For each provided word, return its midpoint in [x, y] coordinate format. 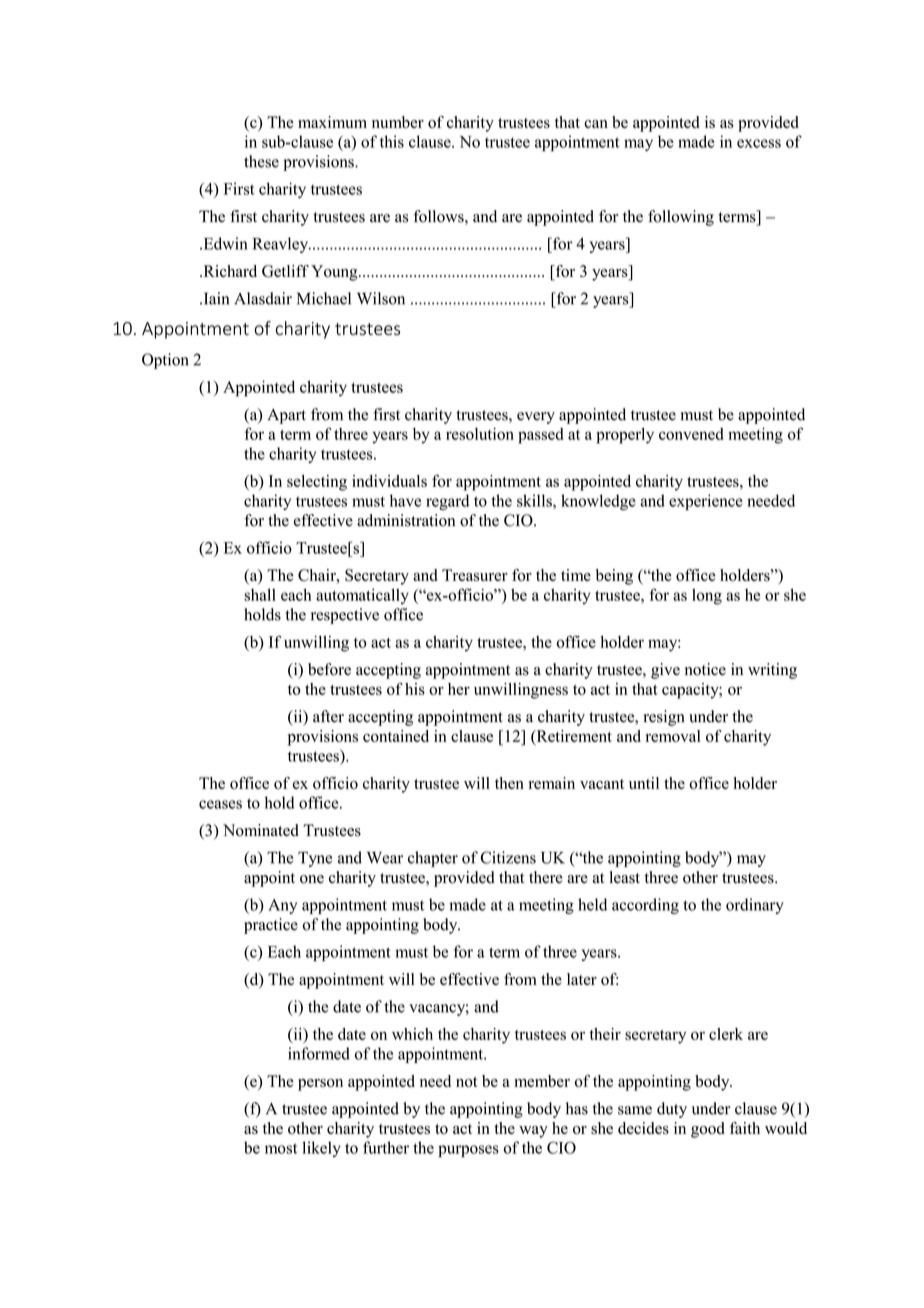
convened [691, 434]
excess [759, 143]
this [392, 141]
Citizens [508, 857]
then [509, 783]
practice [271, 926]
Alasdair [263, 298]
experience [706, 502]
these [261, 161]
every [536, 418]
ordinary [755, 906]
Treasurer [475, 575]
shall [260, 594]
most [281, 1148]
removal [673, 736]
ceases [220, 804]
